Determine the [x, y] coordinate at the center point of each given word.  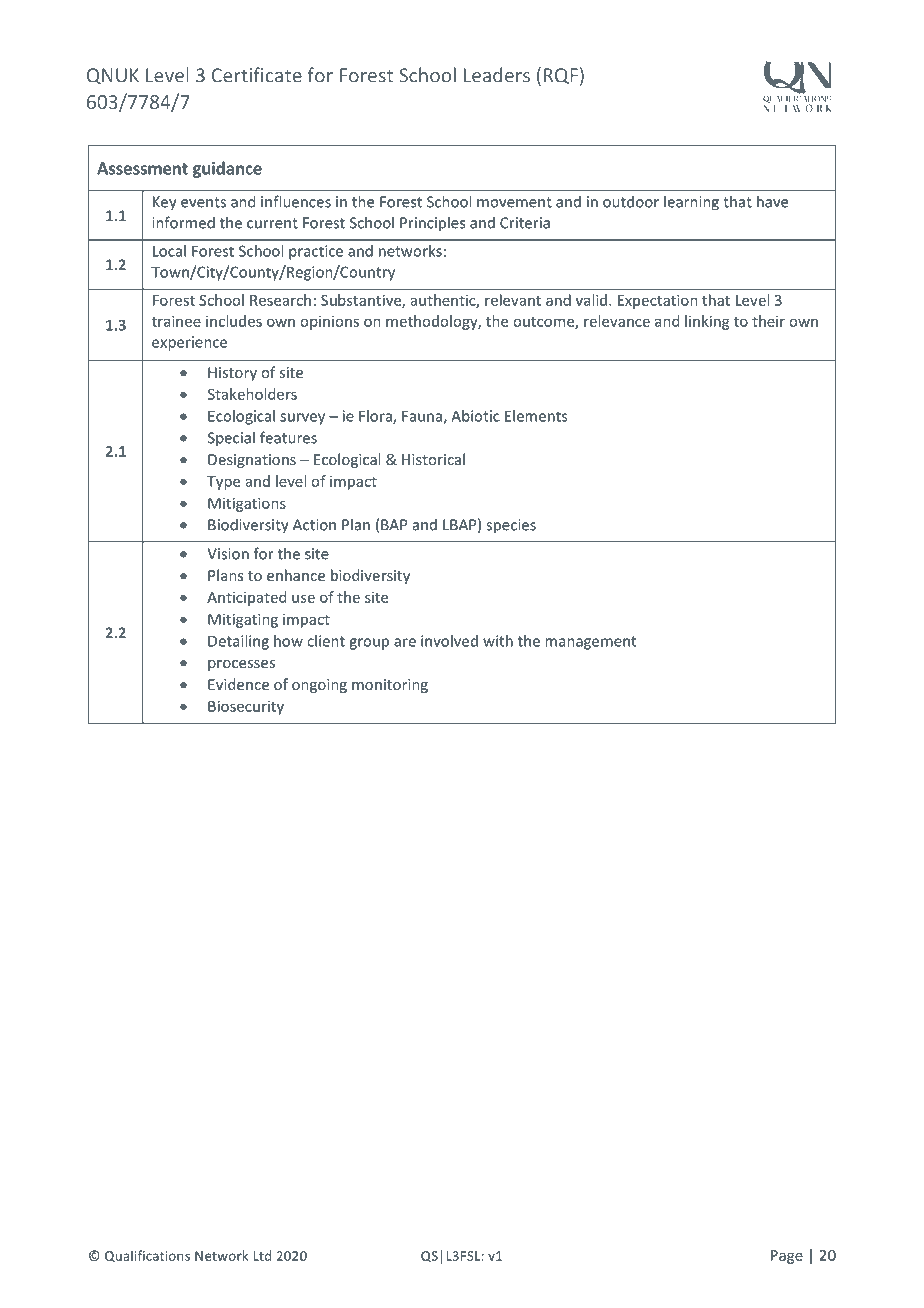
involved [449, 641]
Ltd [262, 1255]
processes [241, 665]
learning [691, 203]
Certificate [257, 75]
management [590, 643]
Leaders [497, 75]
